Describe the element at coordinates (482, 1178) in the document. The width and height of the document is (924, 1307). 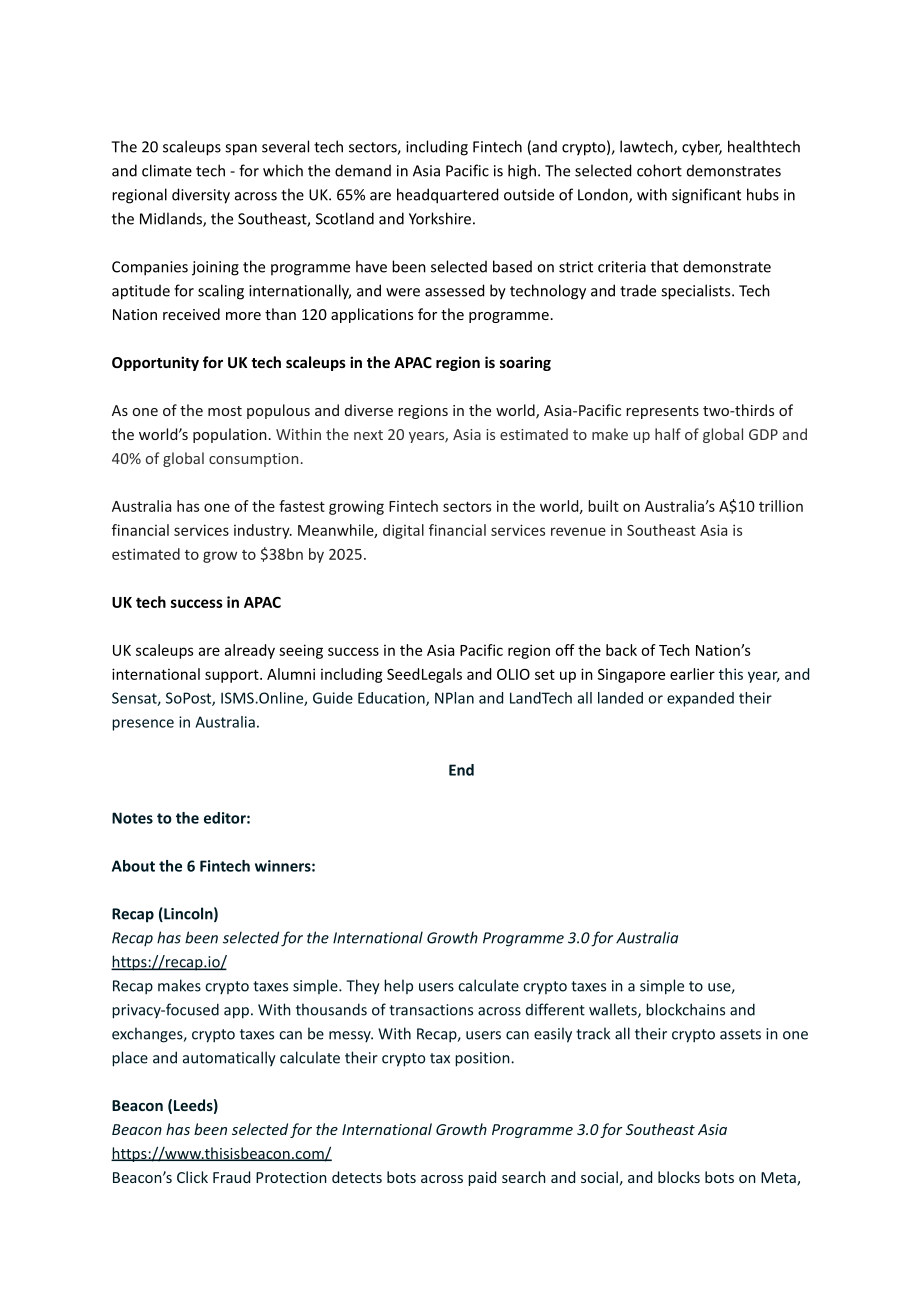
I see `paid` at that location.
